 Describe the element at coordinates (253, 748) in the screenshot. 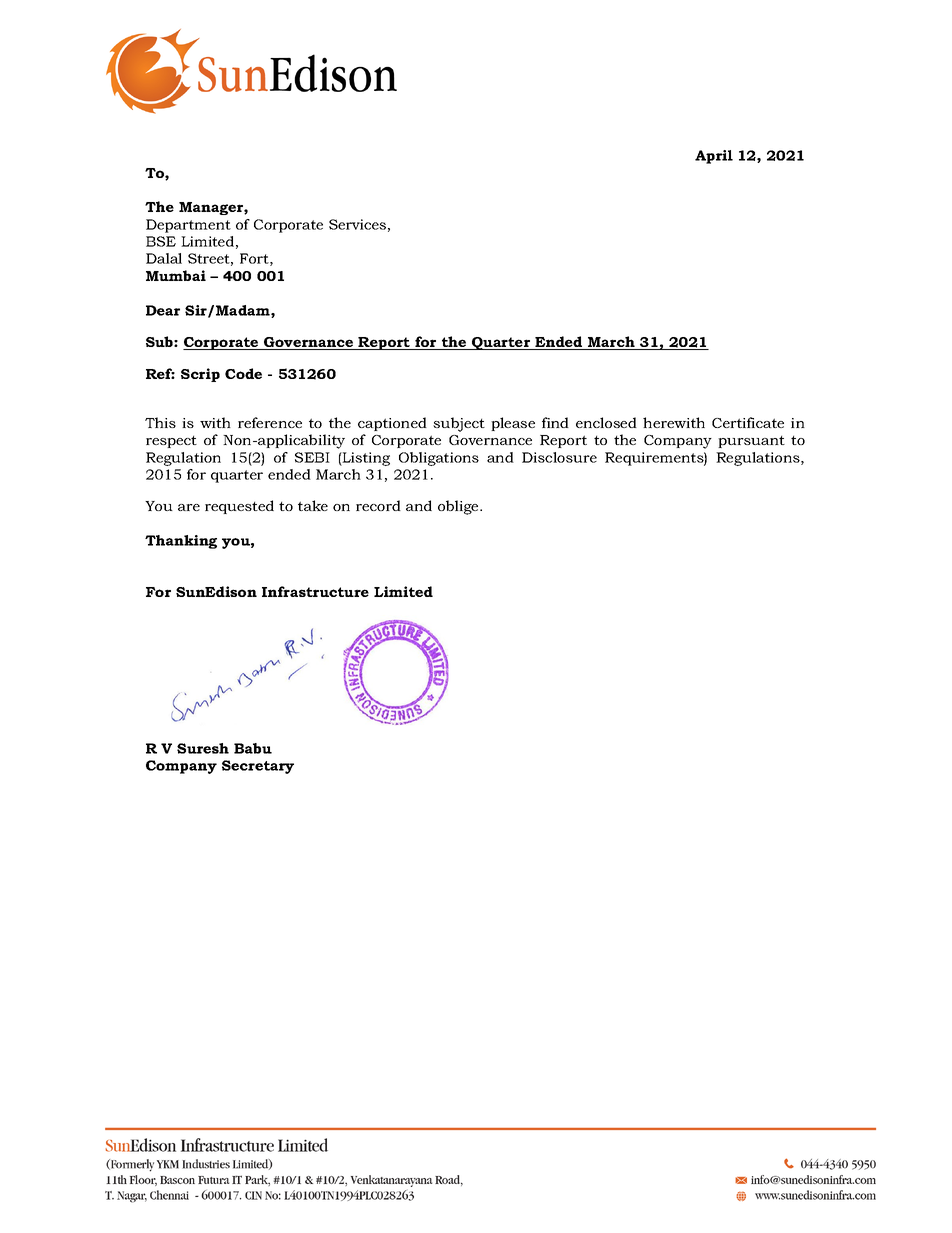

I see `Babu` at that location.
